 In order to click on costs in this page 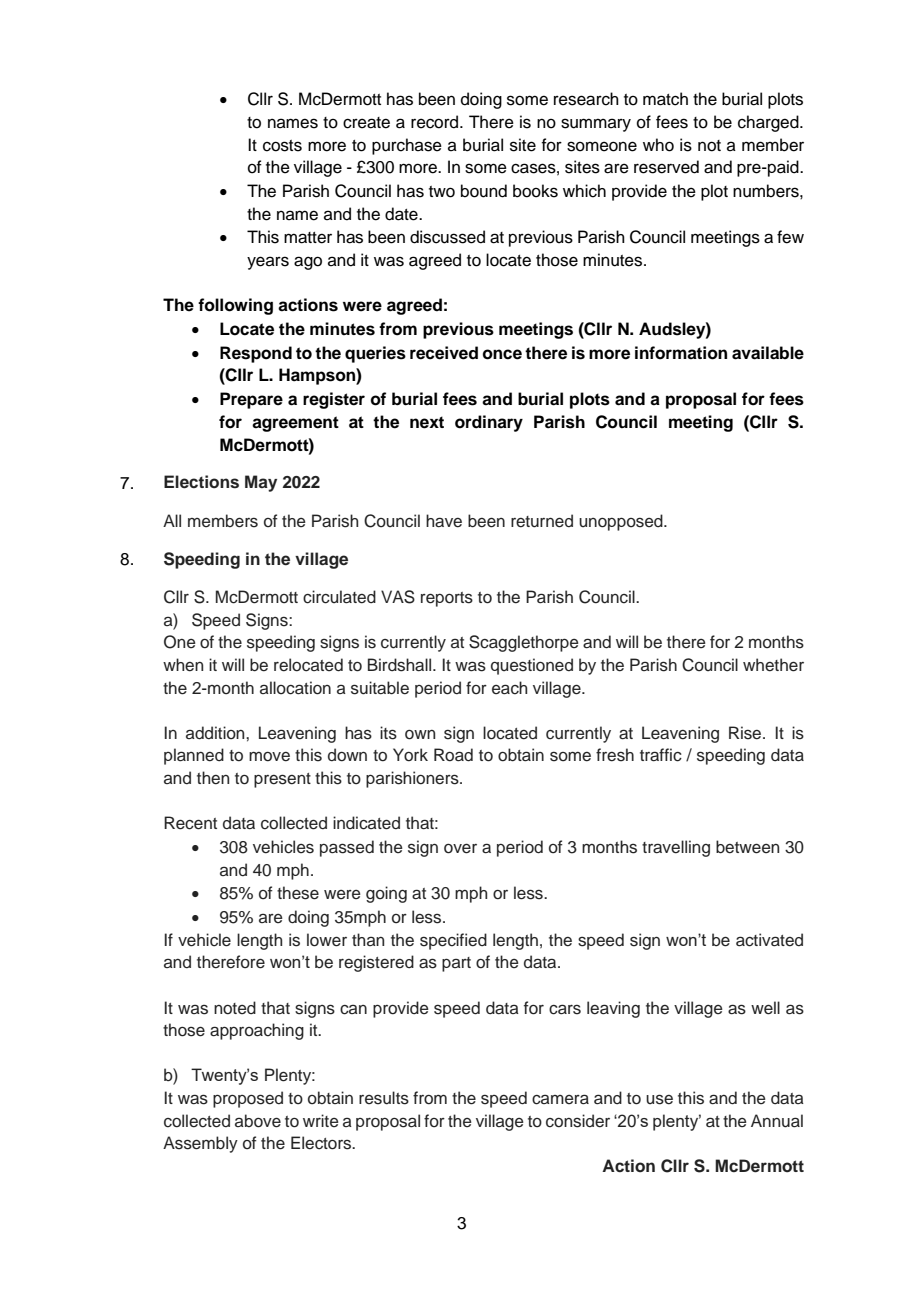, I will do `click(282, 146)`.
